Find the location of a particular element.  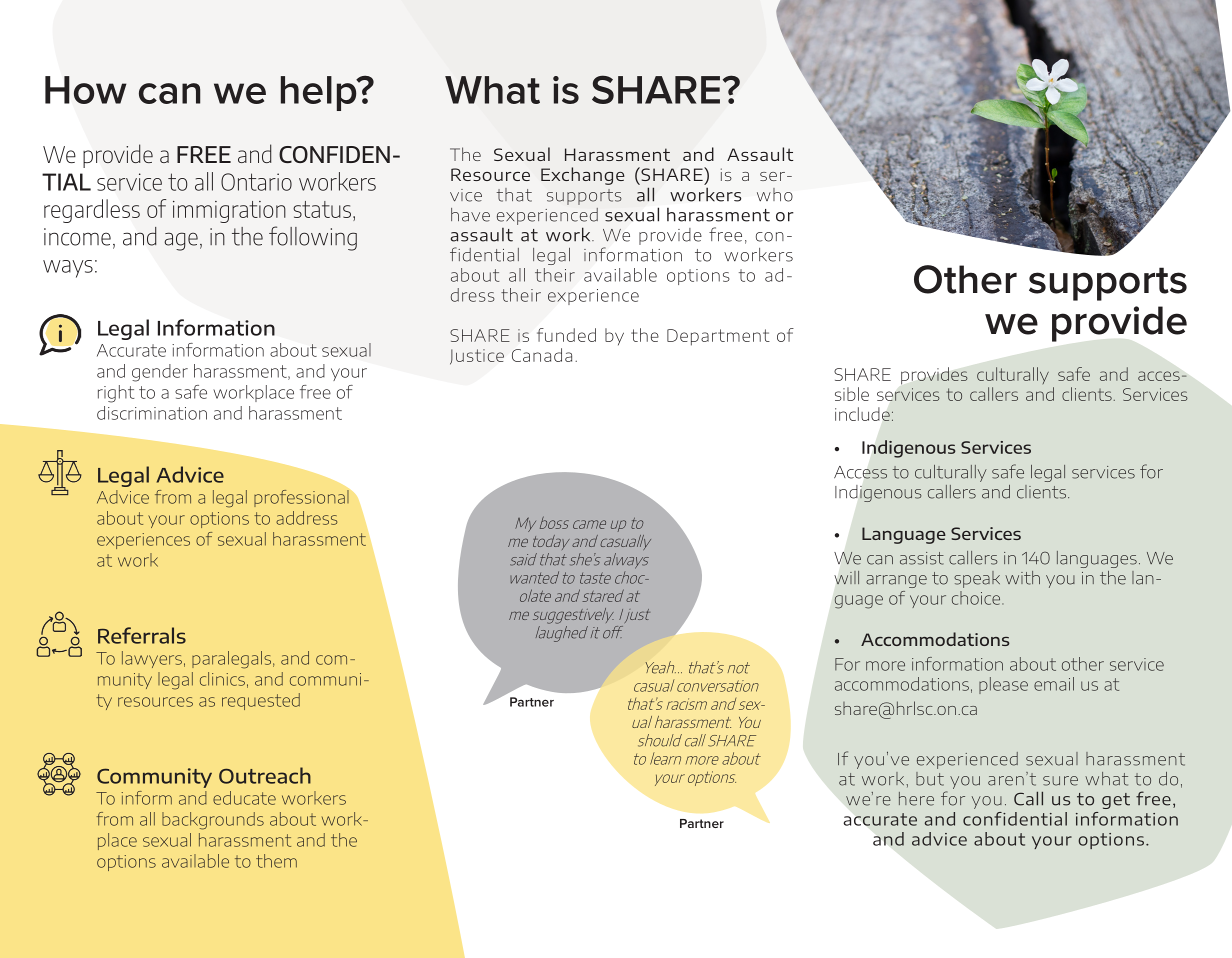

backgrounds is located at coordinates (213, 821).
